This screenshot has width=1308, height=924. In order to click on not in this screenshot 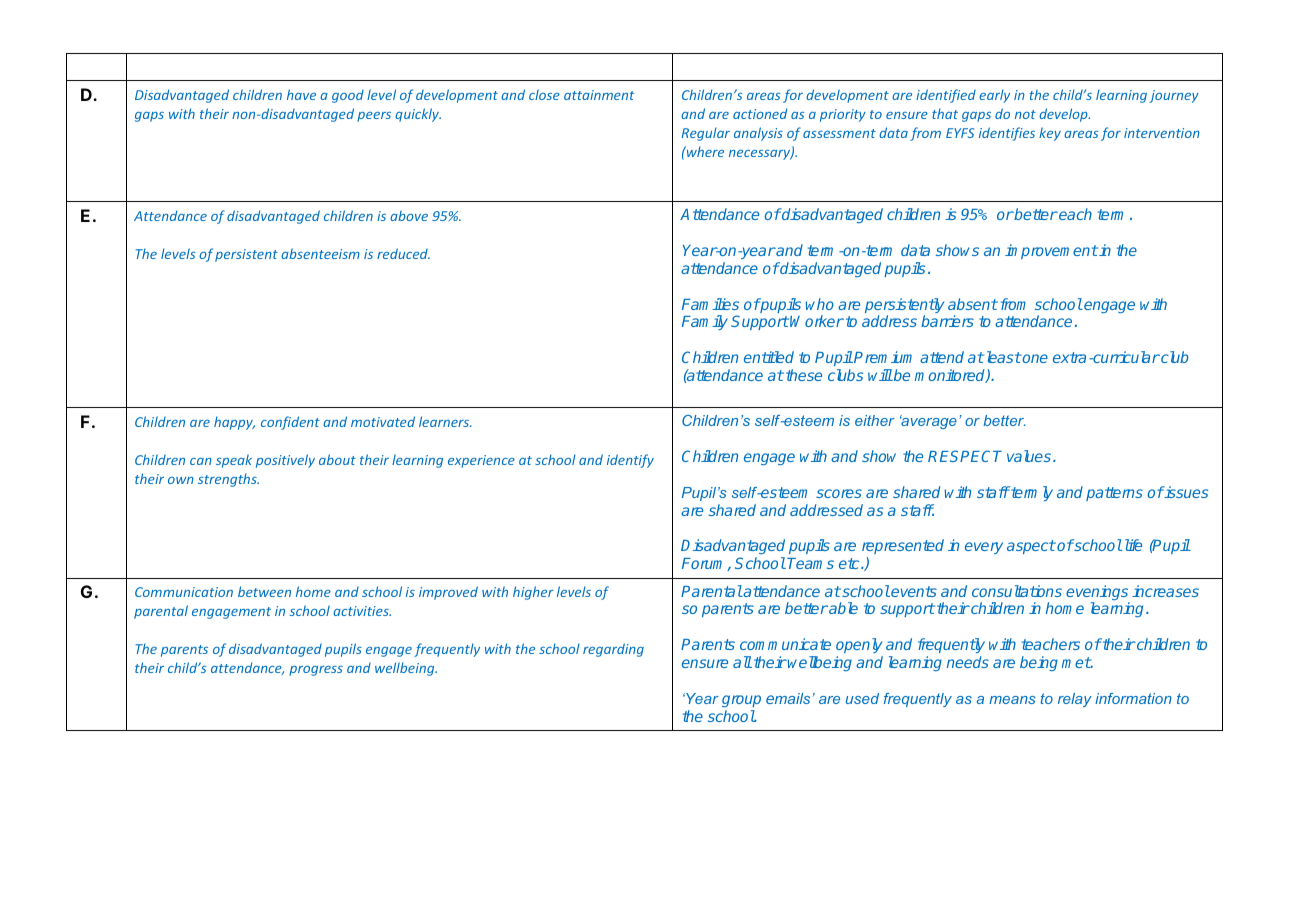, I will do `click(1025, 114)`.
